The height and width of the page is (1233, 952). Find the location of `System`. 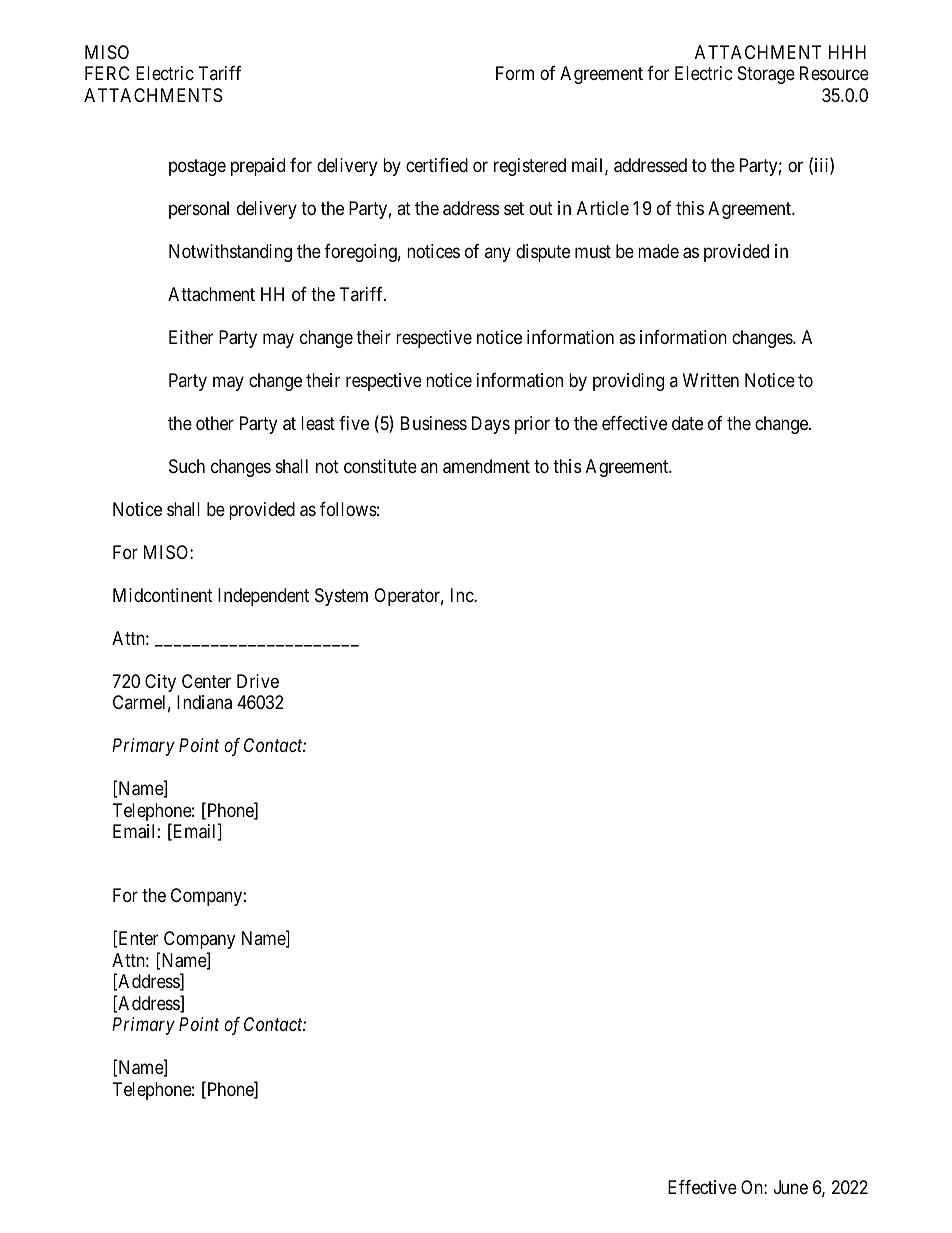

System is located at coordinates (341, 597).
